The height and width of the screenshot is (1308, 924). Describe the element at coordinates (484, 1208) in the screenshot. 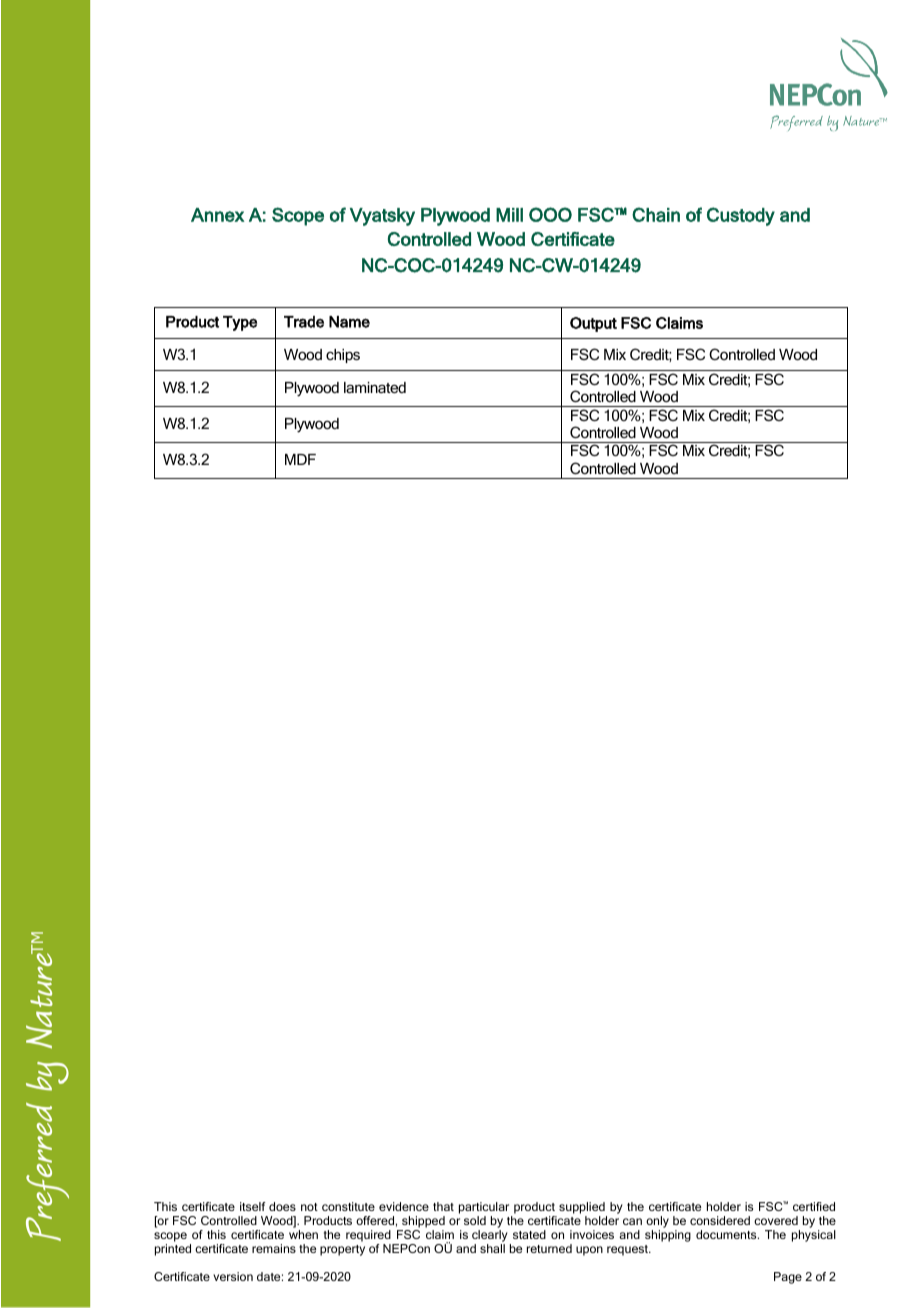

I see `particular` at that location.
